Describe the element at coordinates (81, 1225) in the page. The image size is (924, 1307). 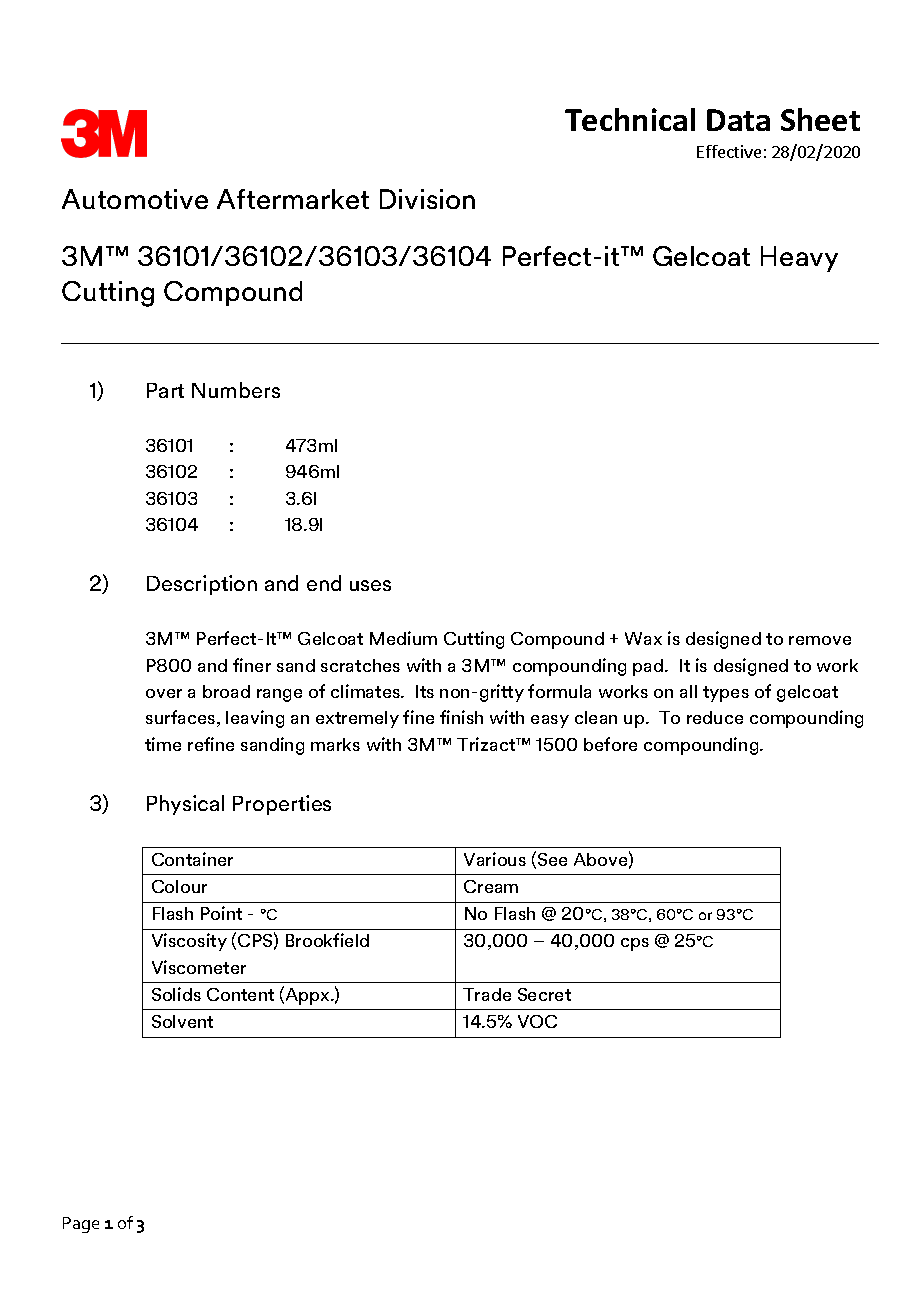
I see `Page` at that location.
